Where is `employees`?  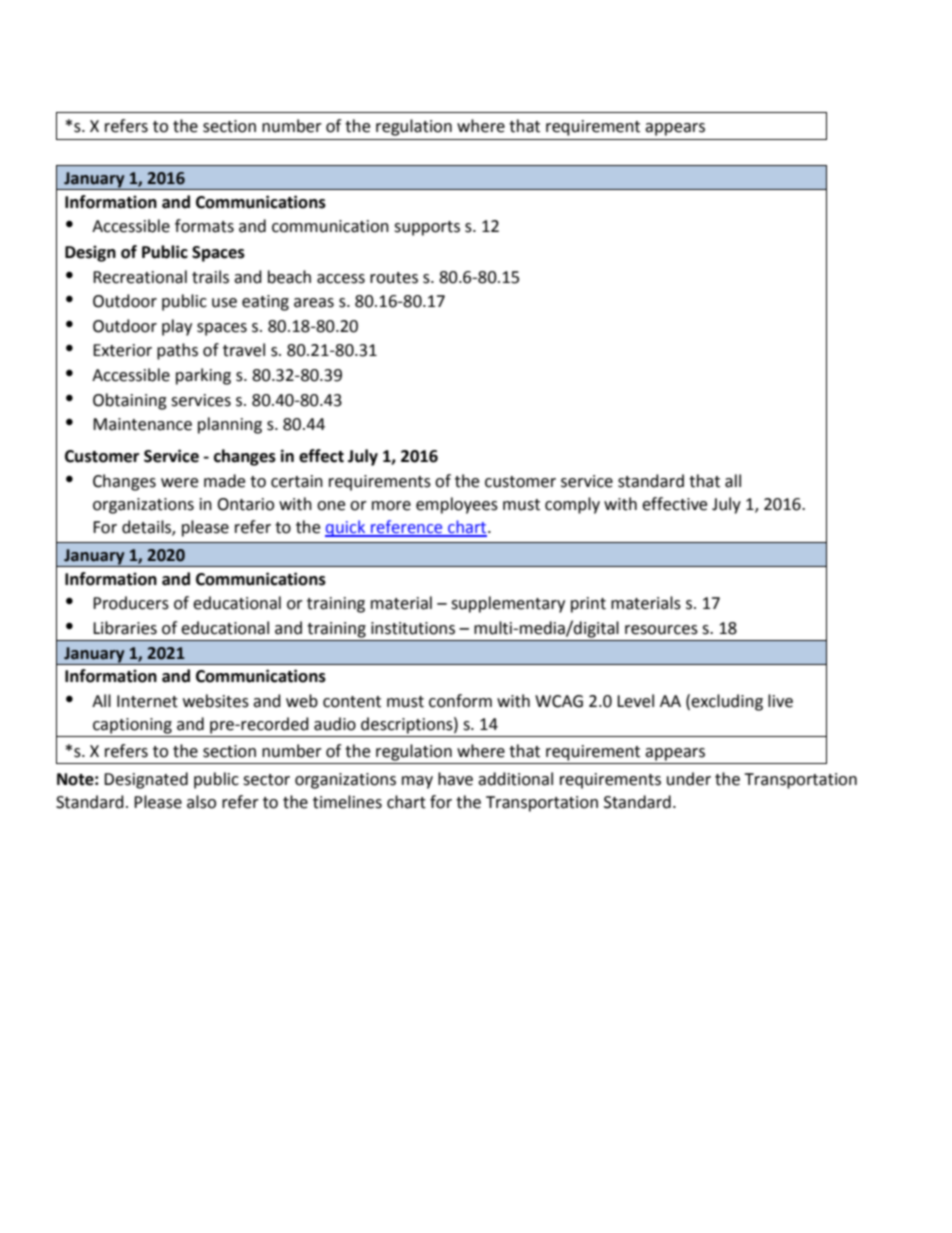
employees is located at coordinates (457, 505).
